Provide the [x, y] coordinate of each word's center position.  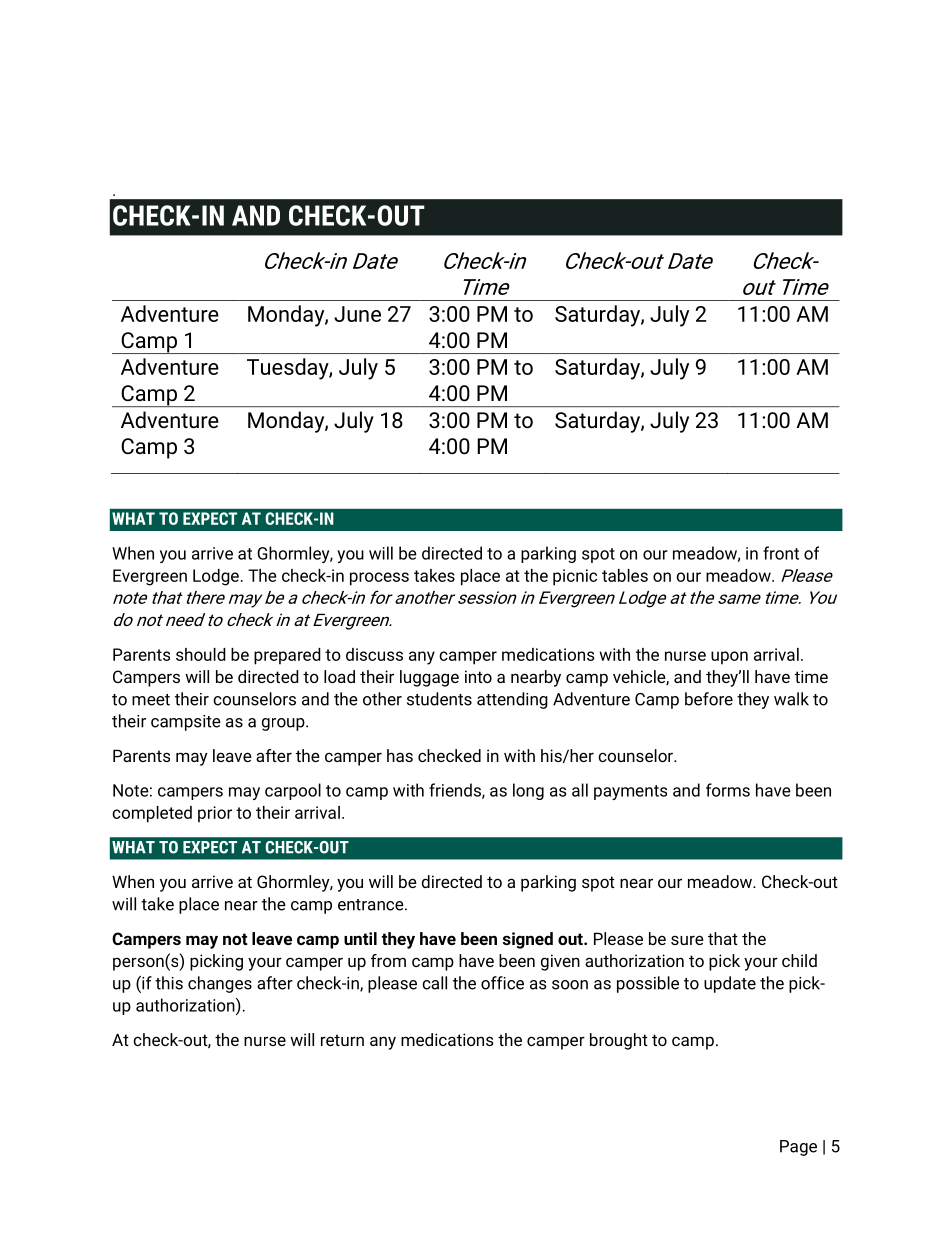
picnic [575, 577]
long [528, 791]
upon [729, 658]
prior [215, 814]
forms [728, 790]
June [357, 314]
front [781, 553]
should [201, 654]
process [379, 579]
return [342, 1040]
